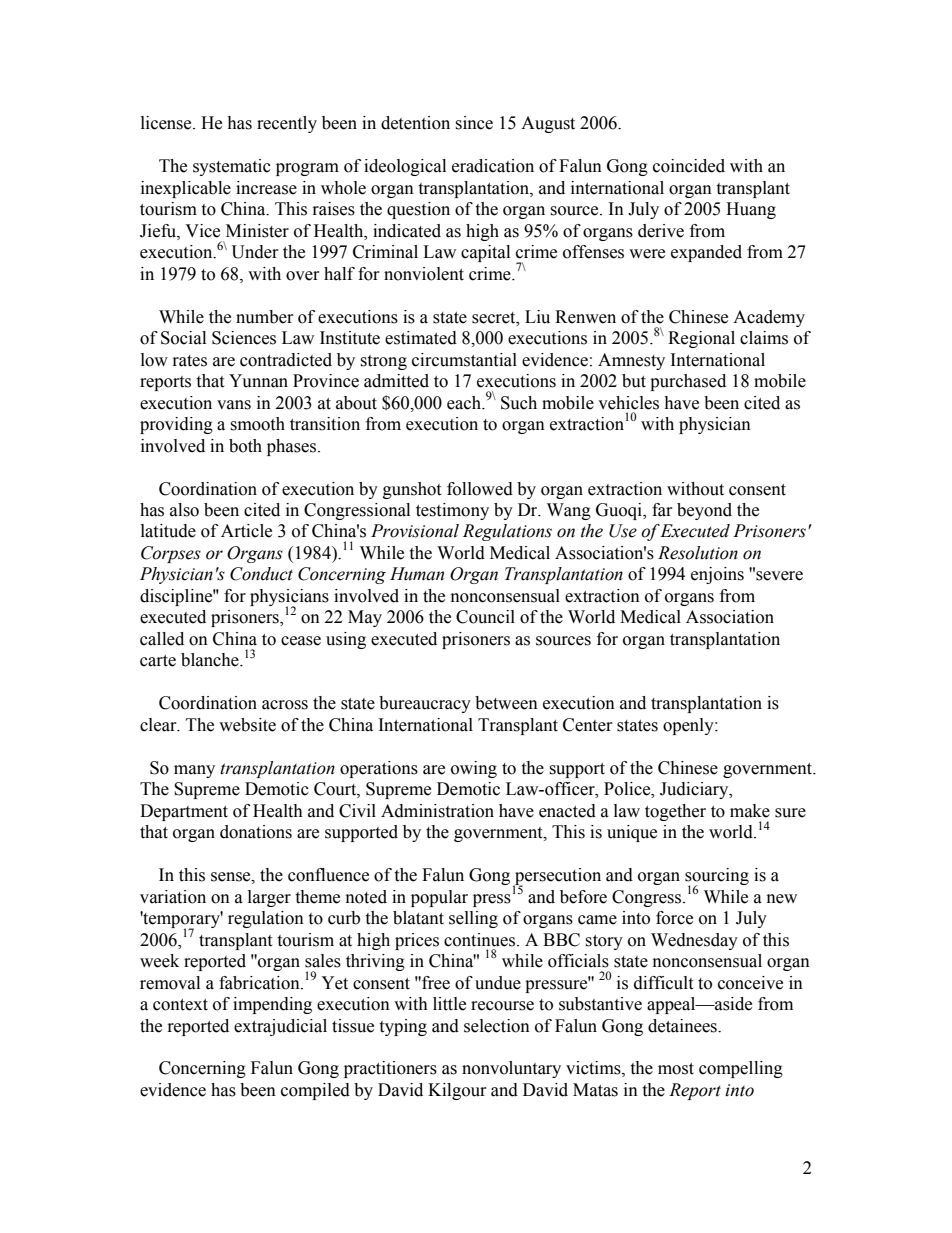 The width and height of the document is (952, 1233). Describe the element at coordinates (493, 166) in the document. I see `eradication` at that location.
